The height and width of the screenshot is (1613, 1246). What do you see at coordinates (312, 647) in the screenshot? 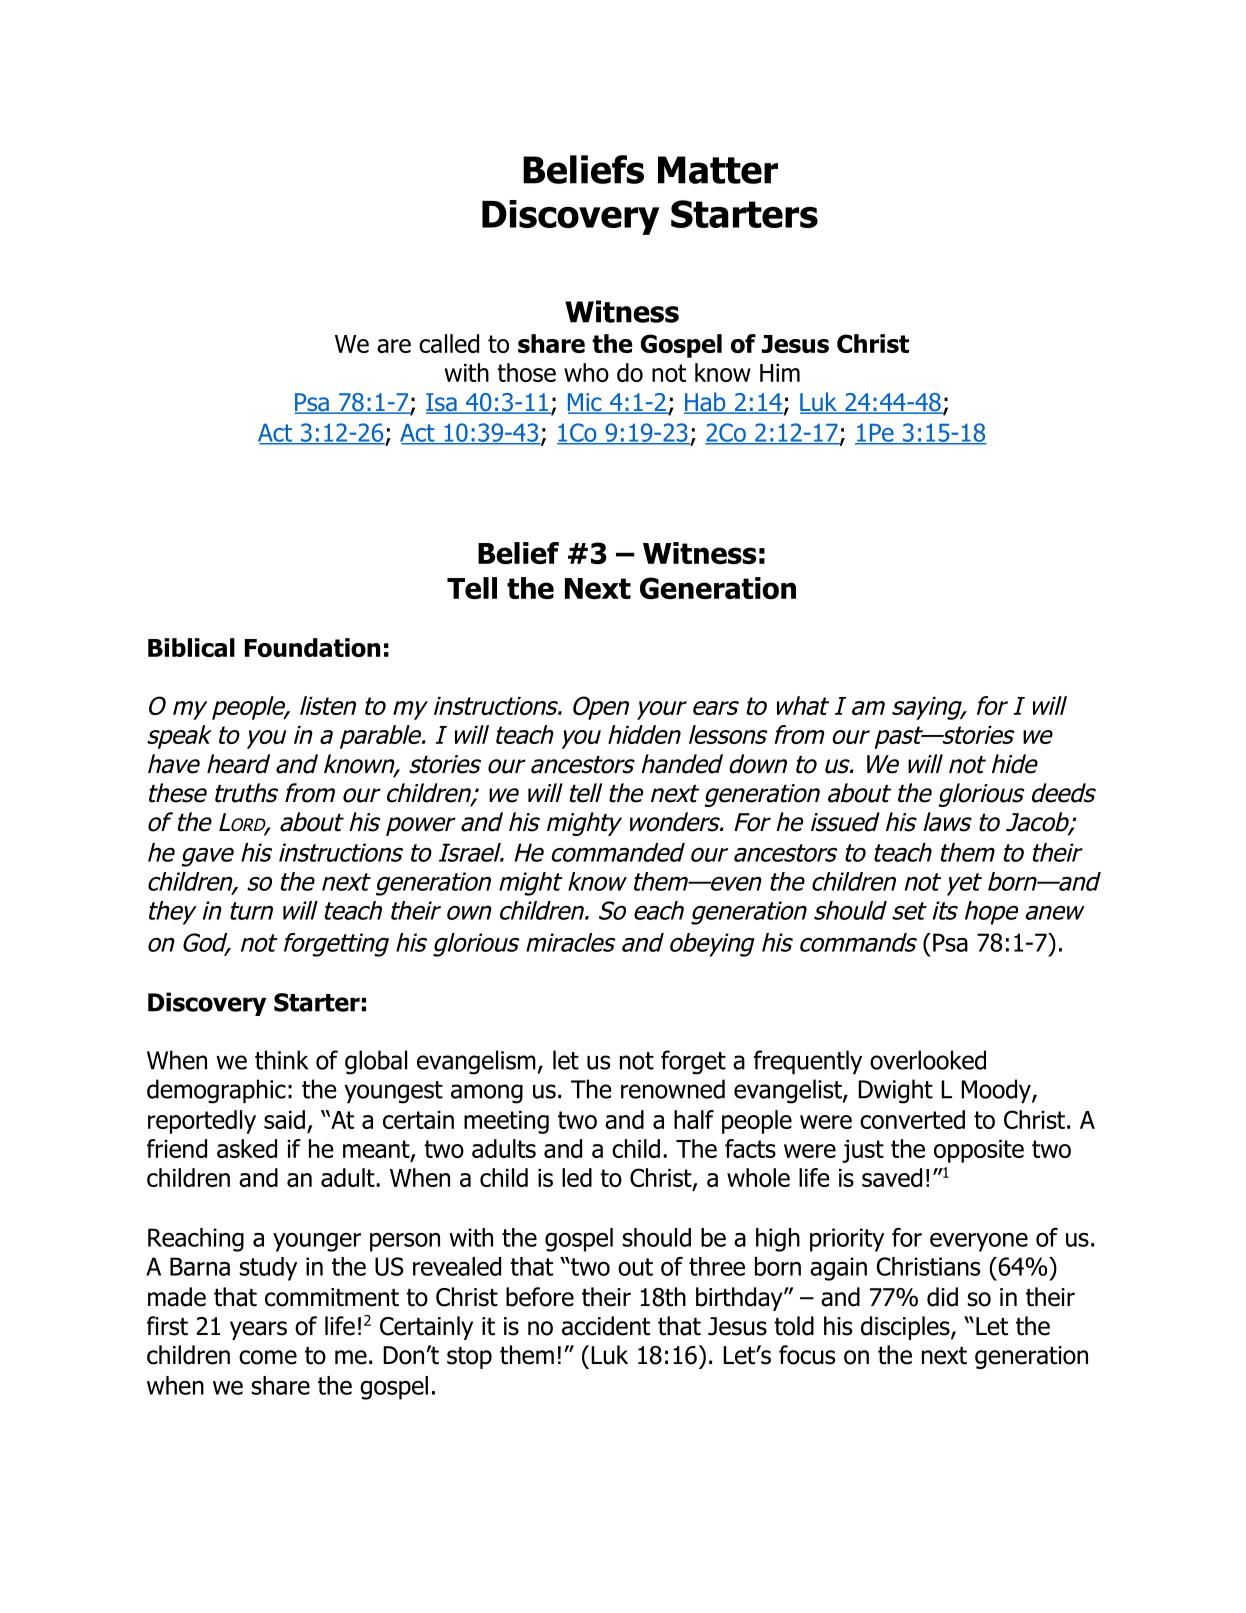
I see `Foundation` at bounding box center [312, 647].
